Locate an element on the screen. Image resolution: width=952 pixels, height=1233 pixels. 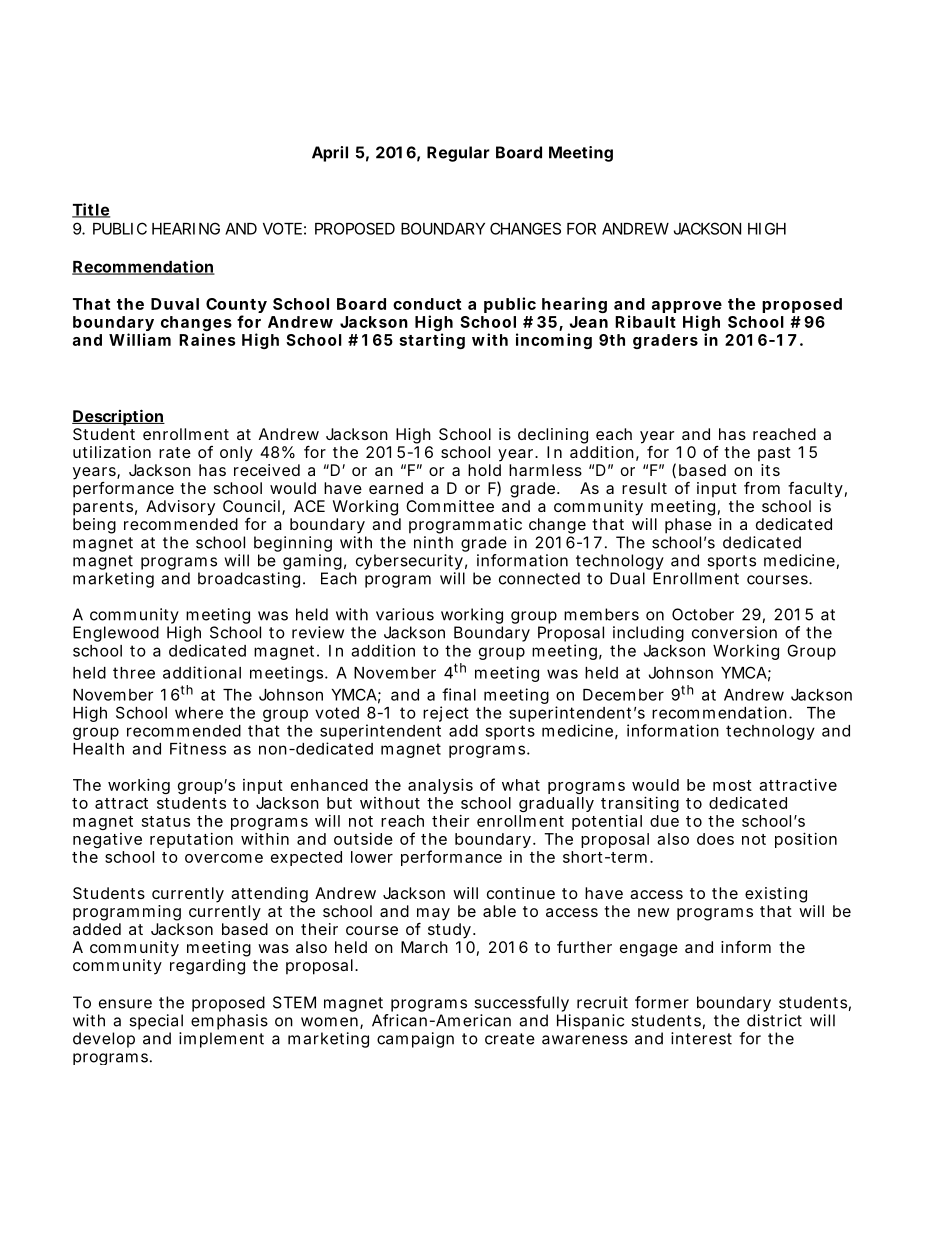
reject is located at coordinates (445, 714).
